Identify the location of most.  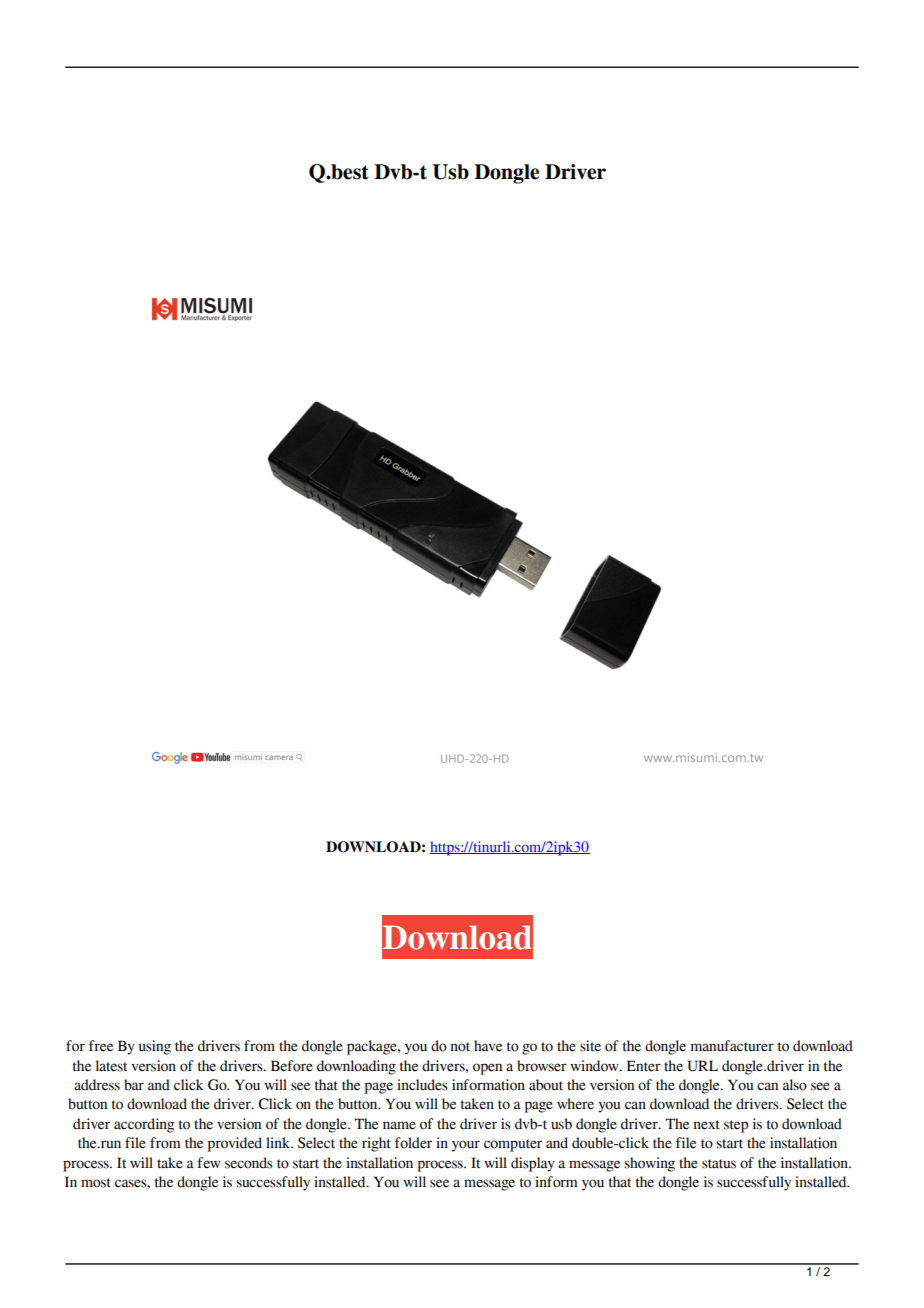
(96, 1183).
